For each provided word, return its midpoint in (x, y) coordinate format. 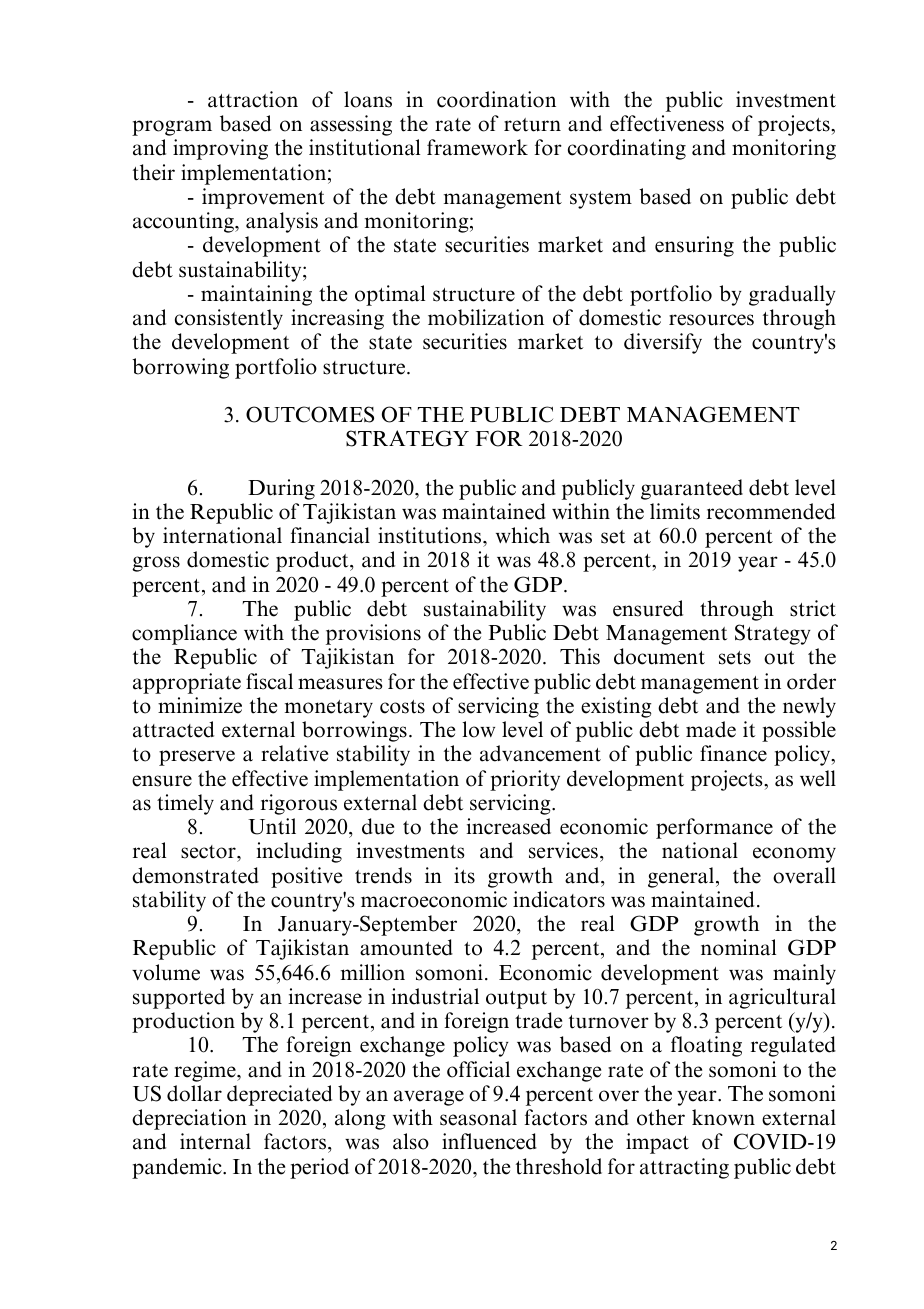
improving (220, 149)
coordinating (627, 149)
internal (215, 1141)
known (723, 1117)
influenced (489, 1141)
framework (477, 147)
